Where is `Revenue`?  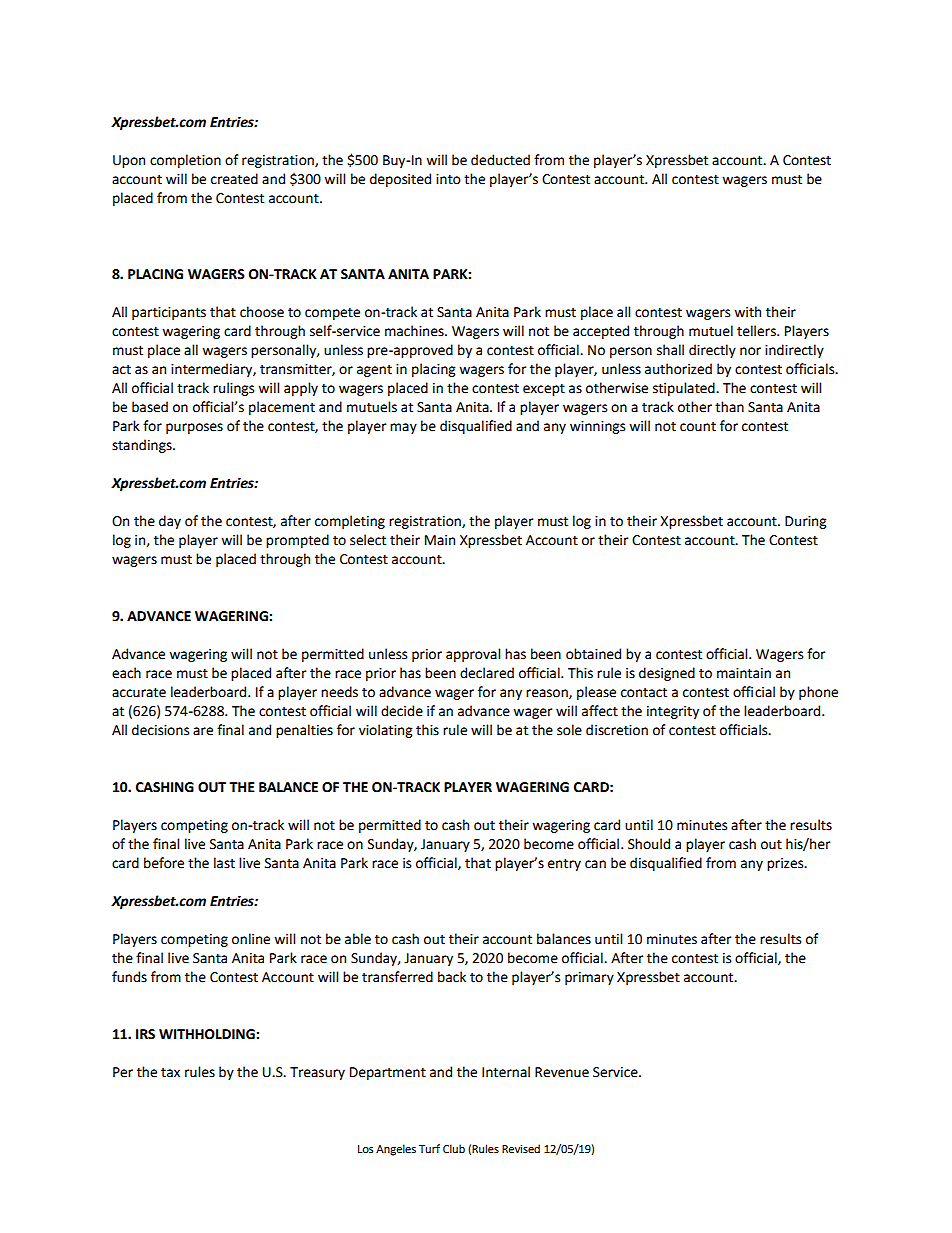 Revenue is located at coordinates (562, 1072).
